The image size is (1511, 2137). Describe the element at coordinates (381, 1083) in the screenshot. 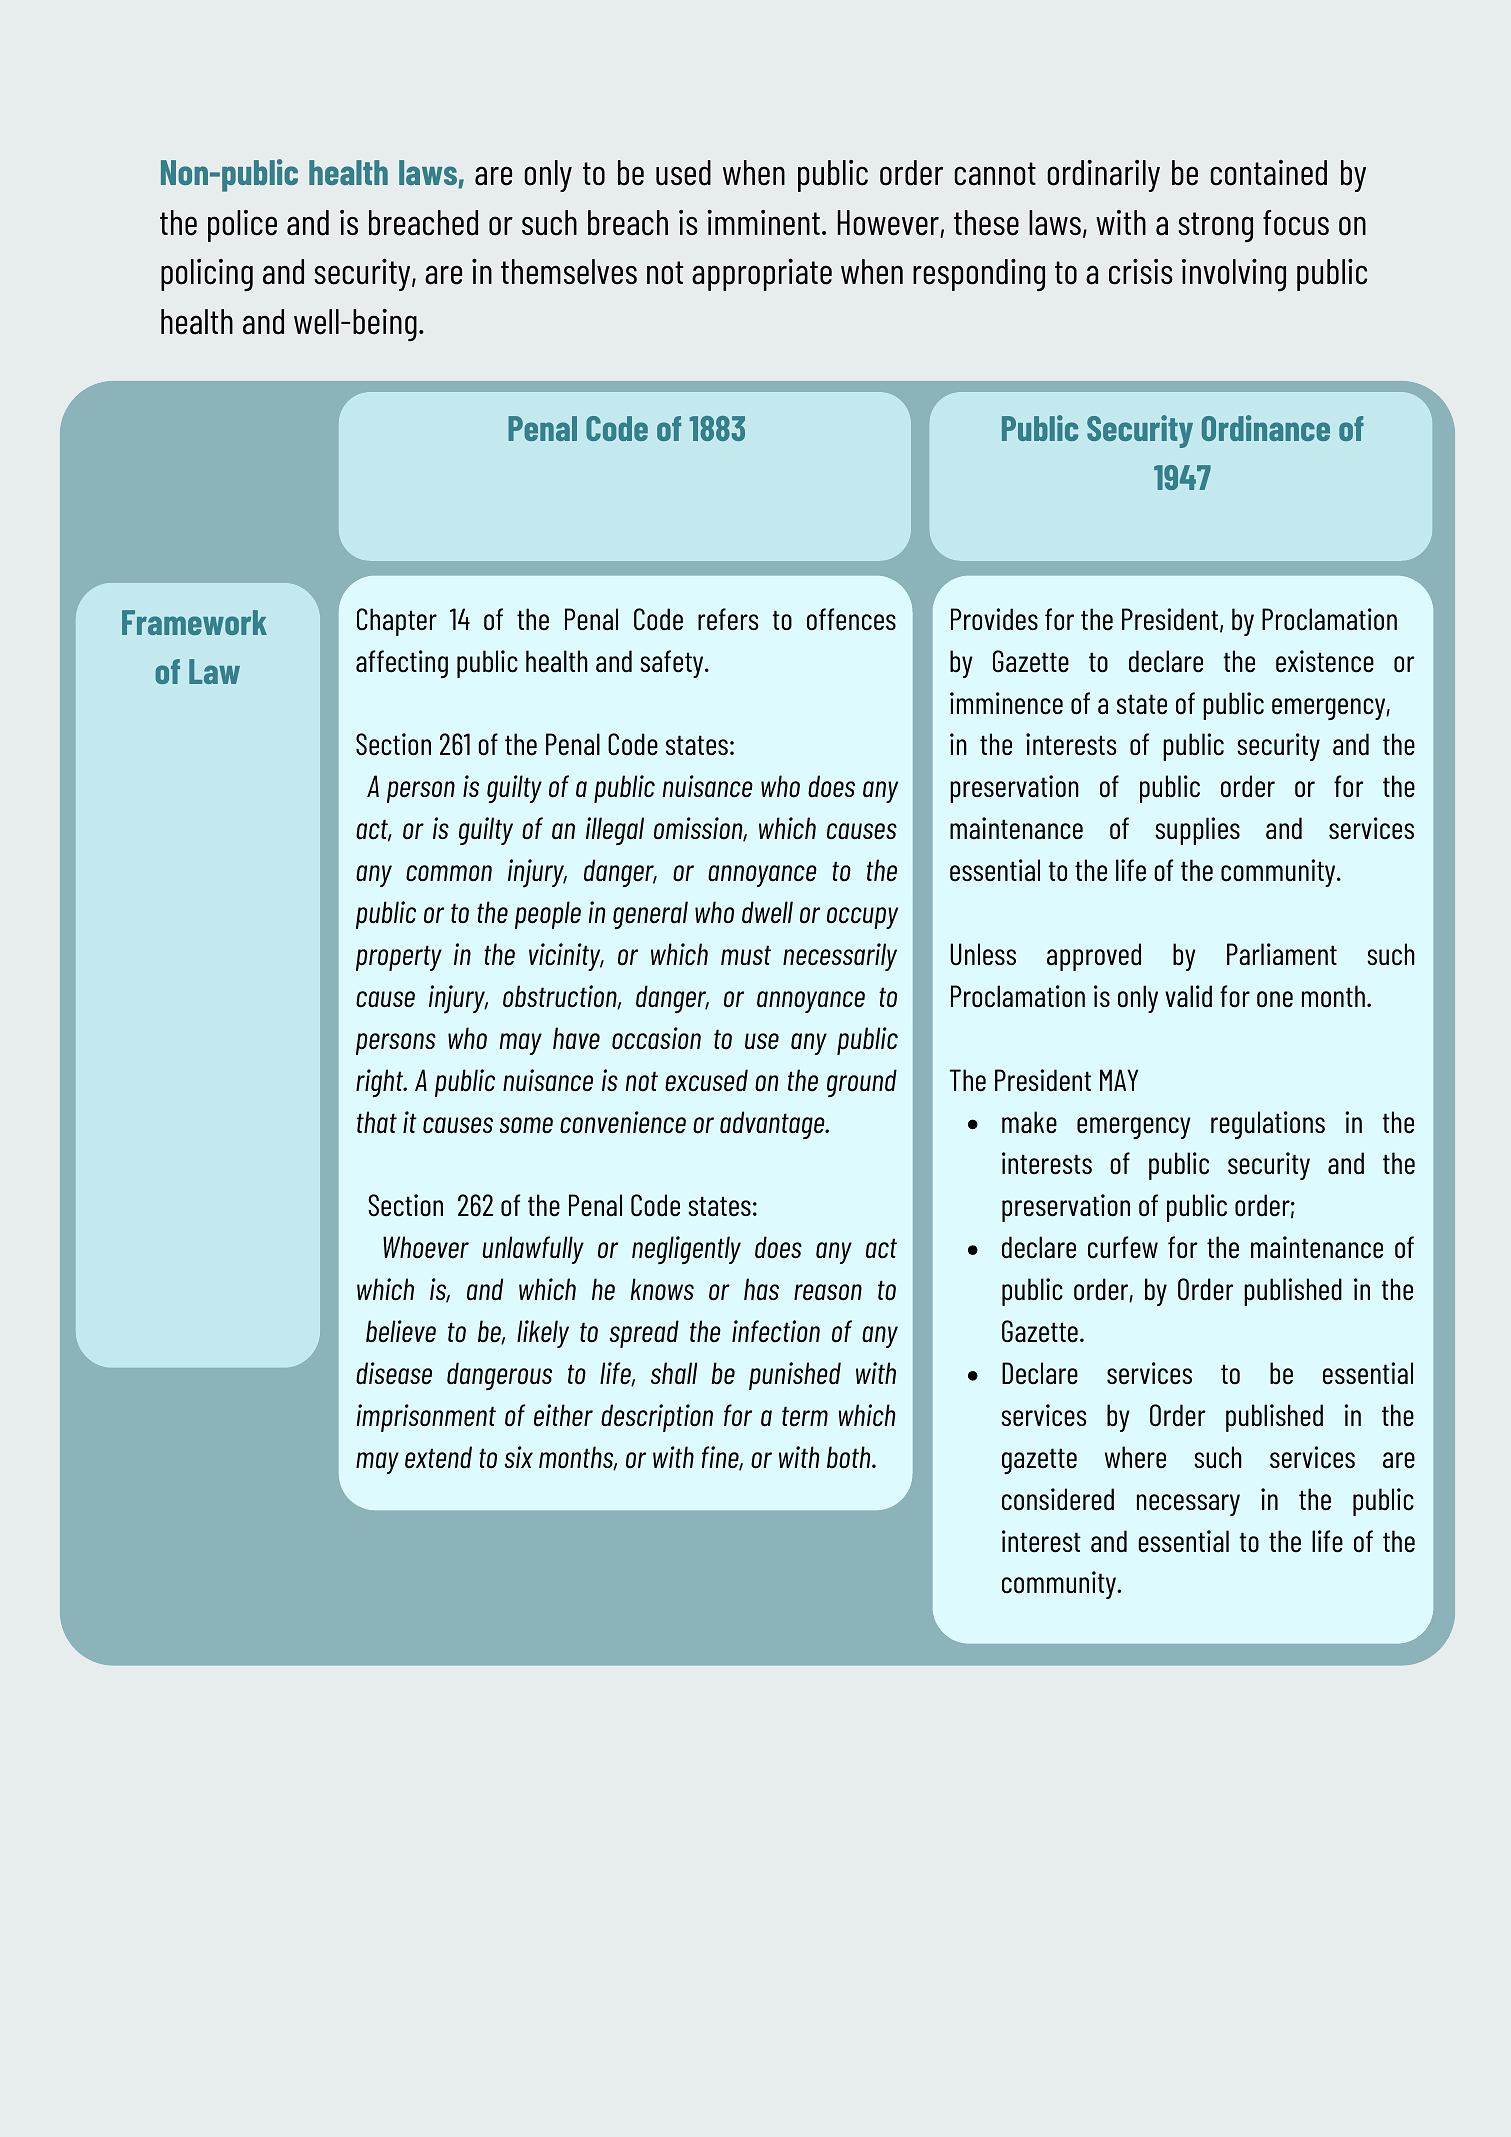

I see `right` at that location.
